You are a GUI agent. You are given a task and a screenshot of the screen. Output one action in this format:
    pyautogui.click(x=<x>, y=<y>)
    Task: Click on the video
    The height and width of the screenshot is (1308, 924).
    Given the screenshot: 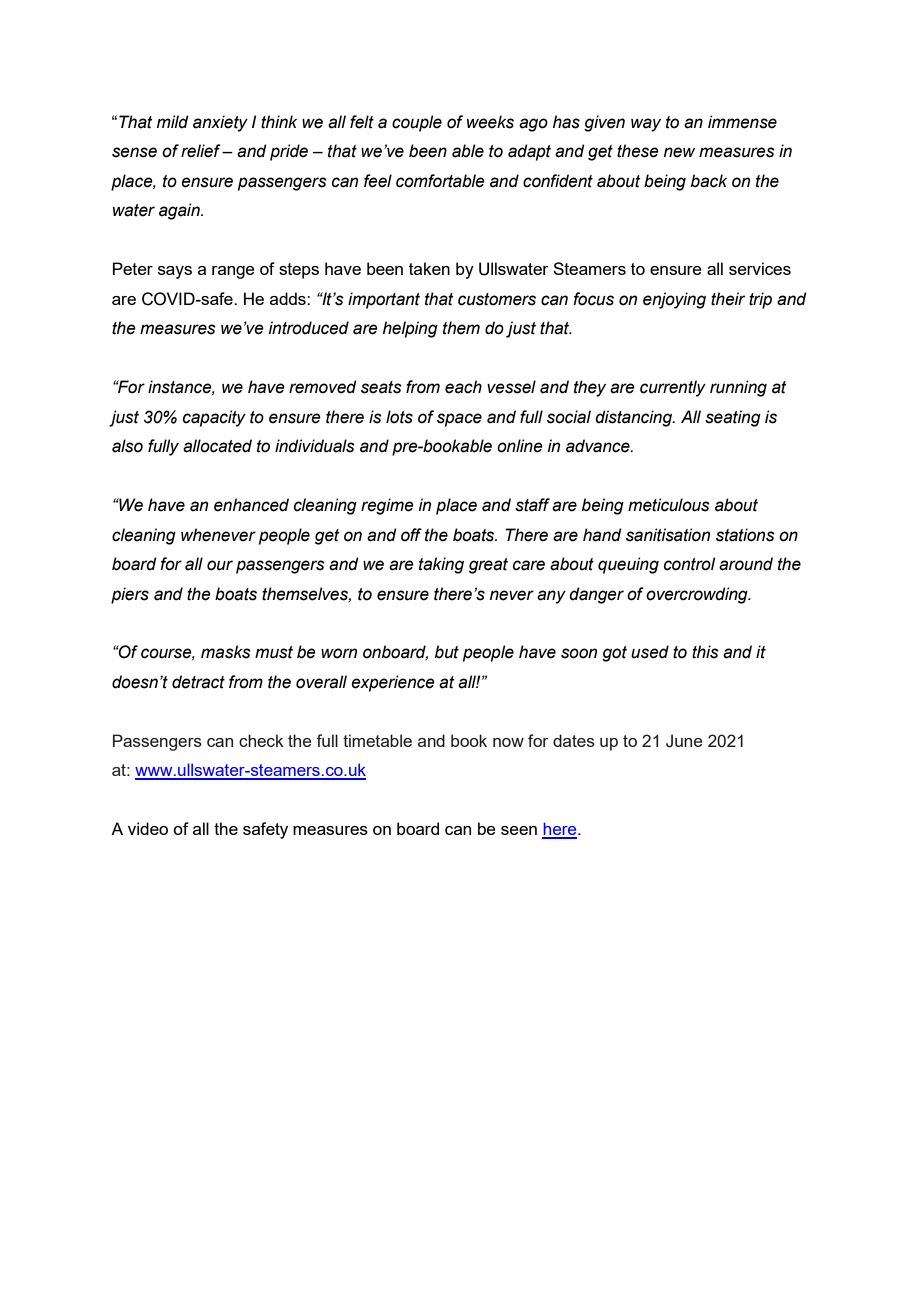 What is the action you would take?
    pyautogui.click(x=148, y=828)
